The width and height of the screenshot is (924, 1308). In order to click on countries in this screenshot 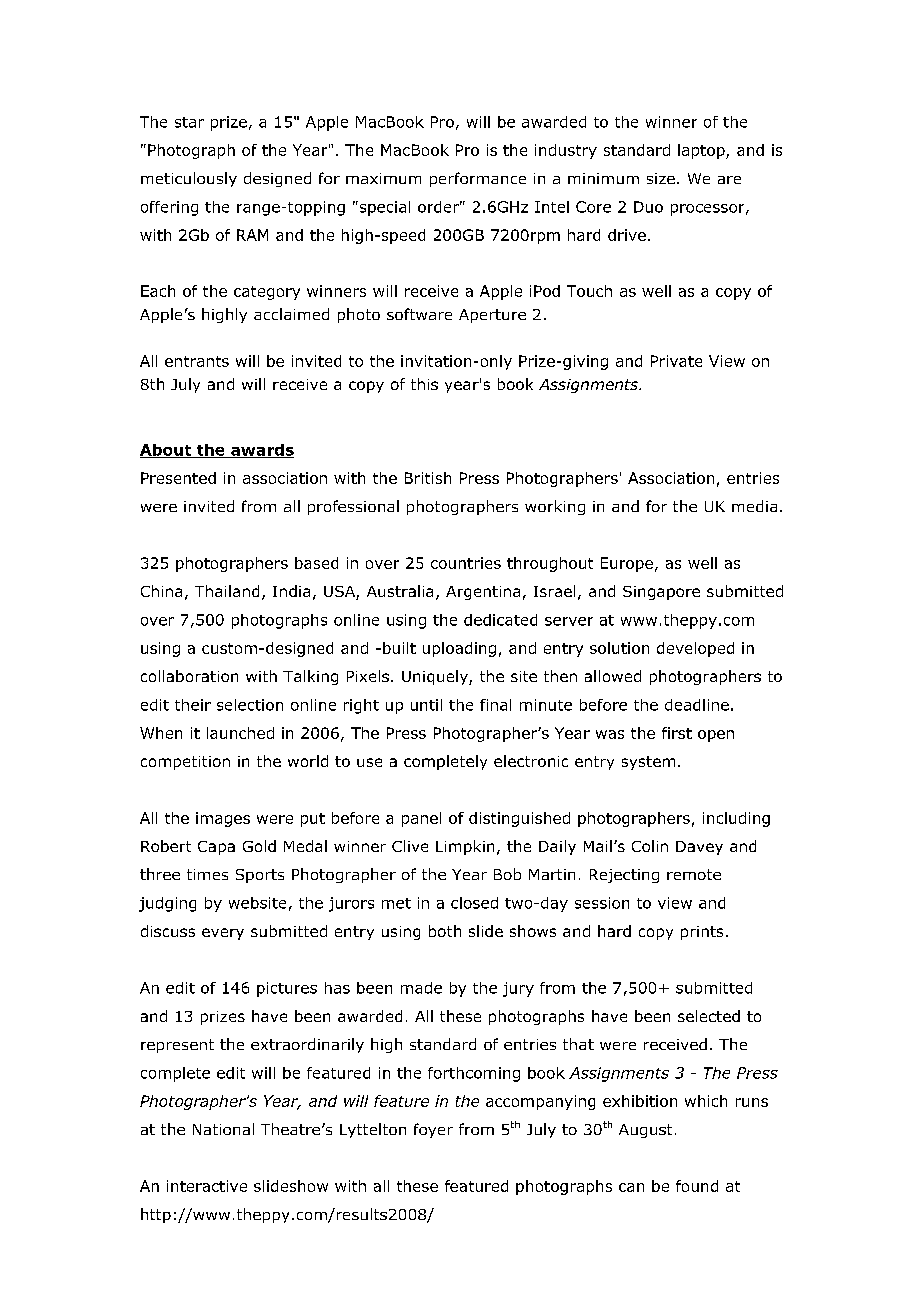, I will do `click(466, 563)`.
